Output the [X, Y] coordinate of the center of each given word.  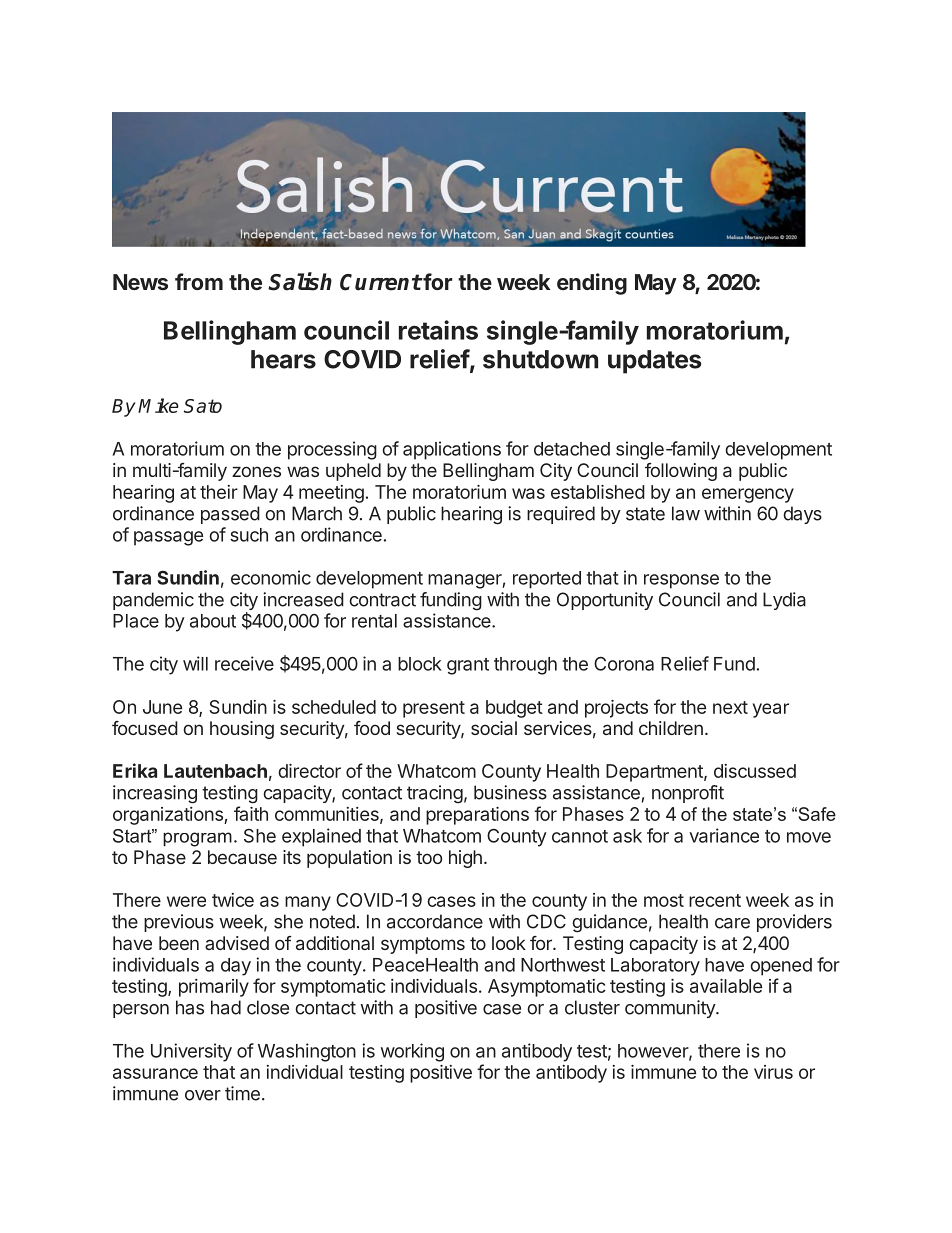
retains [438, 330]
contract [382, 600]
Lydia [784, 601]
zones [256, 471]
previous [179, 923]
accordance [435, 921]
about [213, 621]
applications [452, 450]
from [199, 281]
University [191, 1052]
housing [242, 730]
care [732, 923]
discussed [755, 771]
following [681, 472]
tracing [435, 794]
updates [654, 362]
